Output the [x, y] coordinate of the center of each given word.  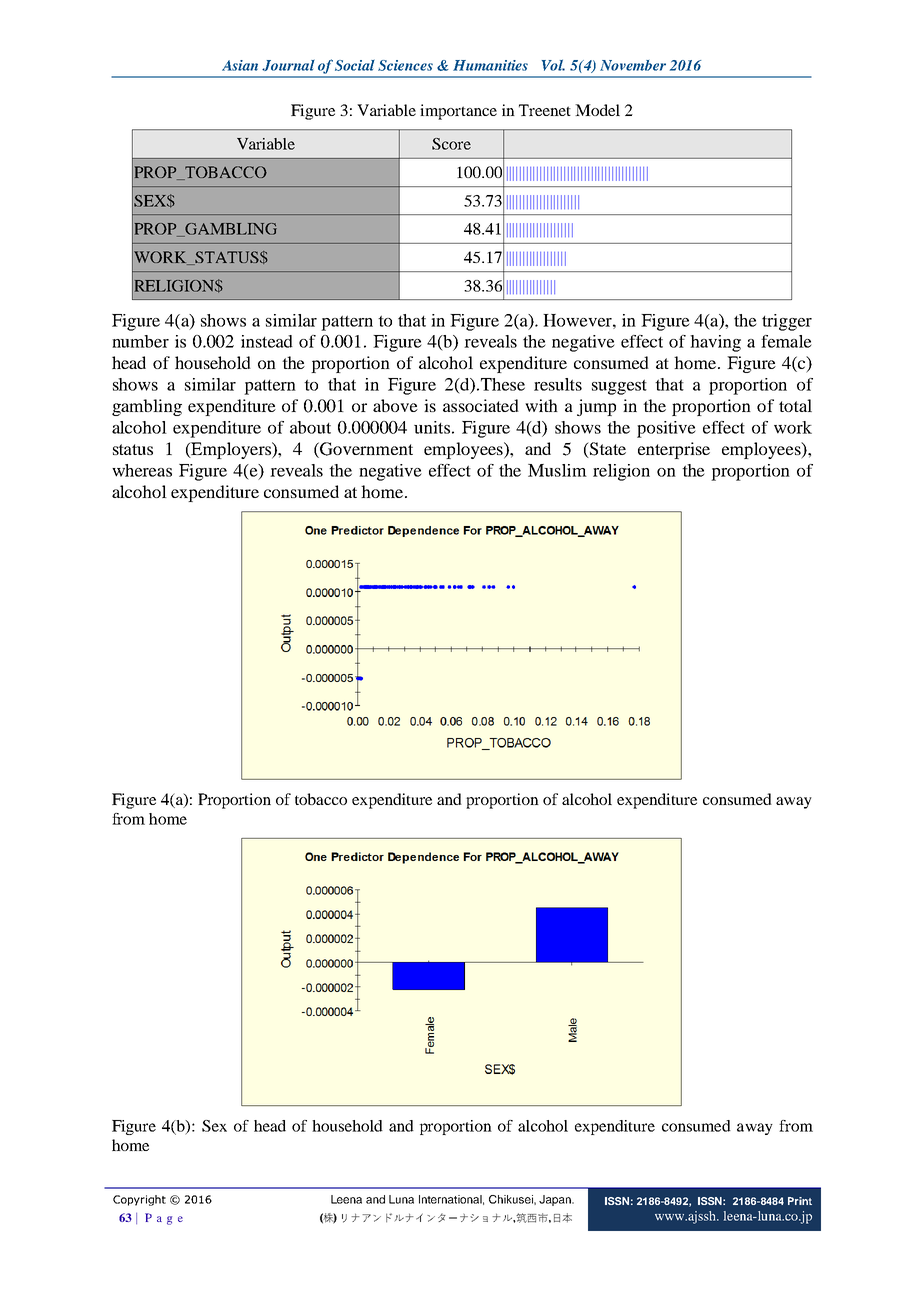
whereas [142, 470]
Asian [240, 65]
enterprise [674, 450]
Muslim [557, 470]
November [633, 65]
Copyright [139, 1200]
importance [458, 112]
